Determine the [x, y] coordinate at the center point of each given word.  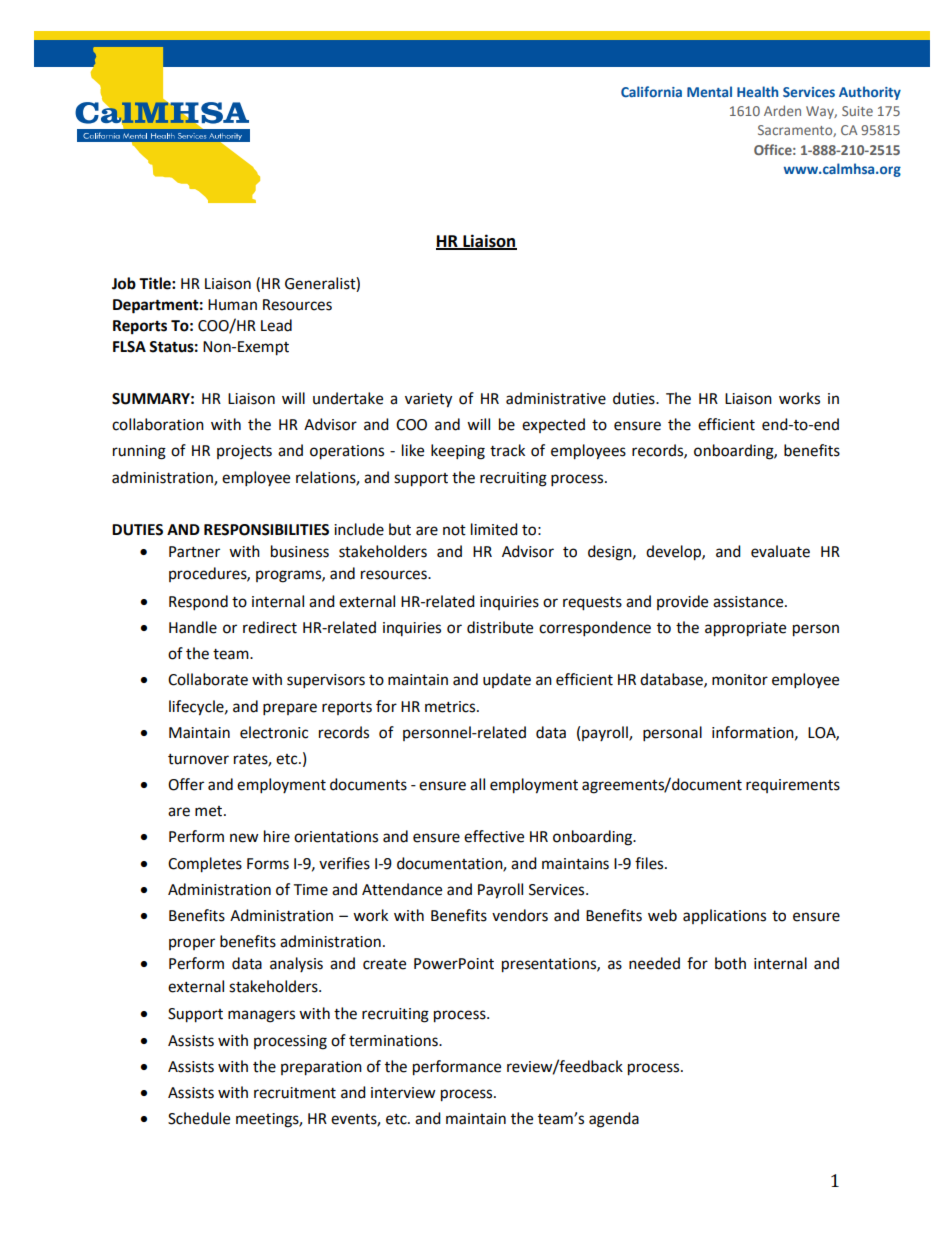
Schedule [199, 1118]
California [651, 91]
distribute [500, 627]
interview [403, 1093]
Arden [782, 110]
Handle [193, 627]
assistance [749, 602]
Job [124, 283]
